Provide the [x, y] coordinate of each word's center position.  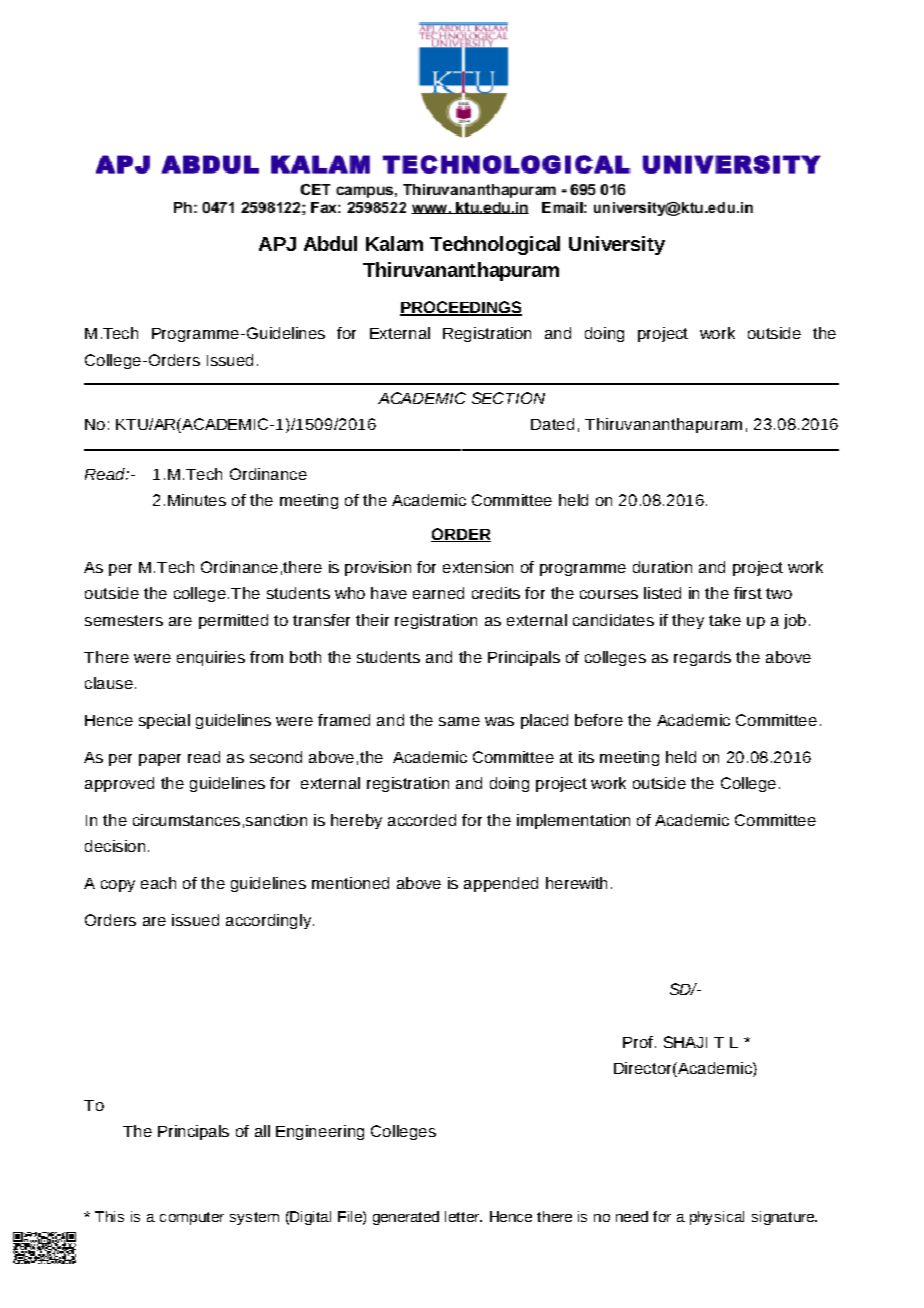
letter [463, 1216]
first [748, 593]
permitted [233, 621]
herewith [576, 883]
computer [192, 1218]
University [617, 245]
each [158, 883]
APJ [277, 244]
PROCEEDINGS [461, 308]
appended [501, 884]
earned [438, 593]
